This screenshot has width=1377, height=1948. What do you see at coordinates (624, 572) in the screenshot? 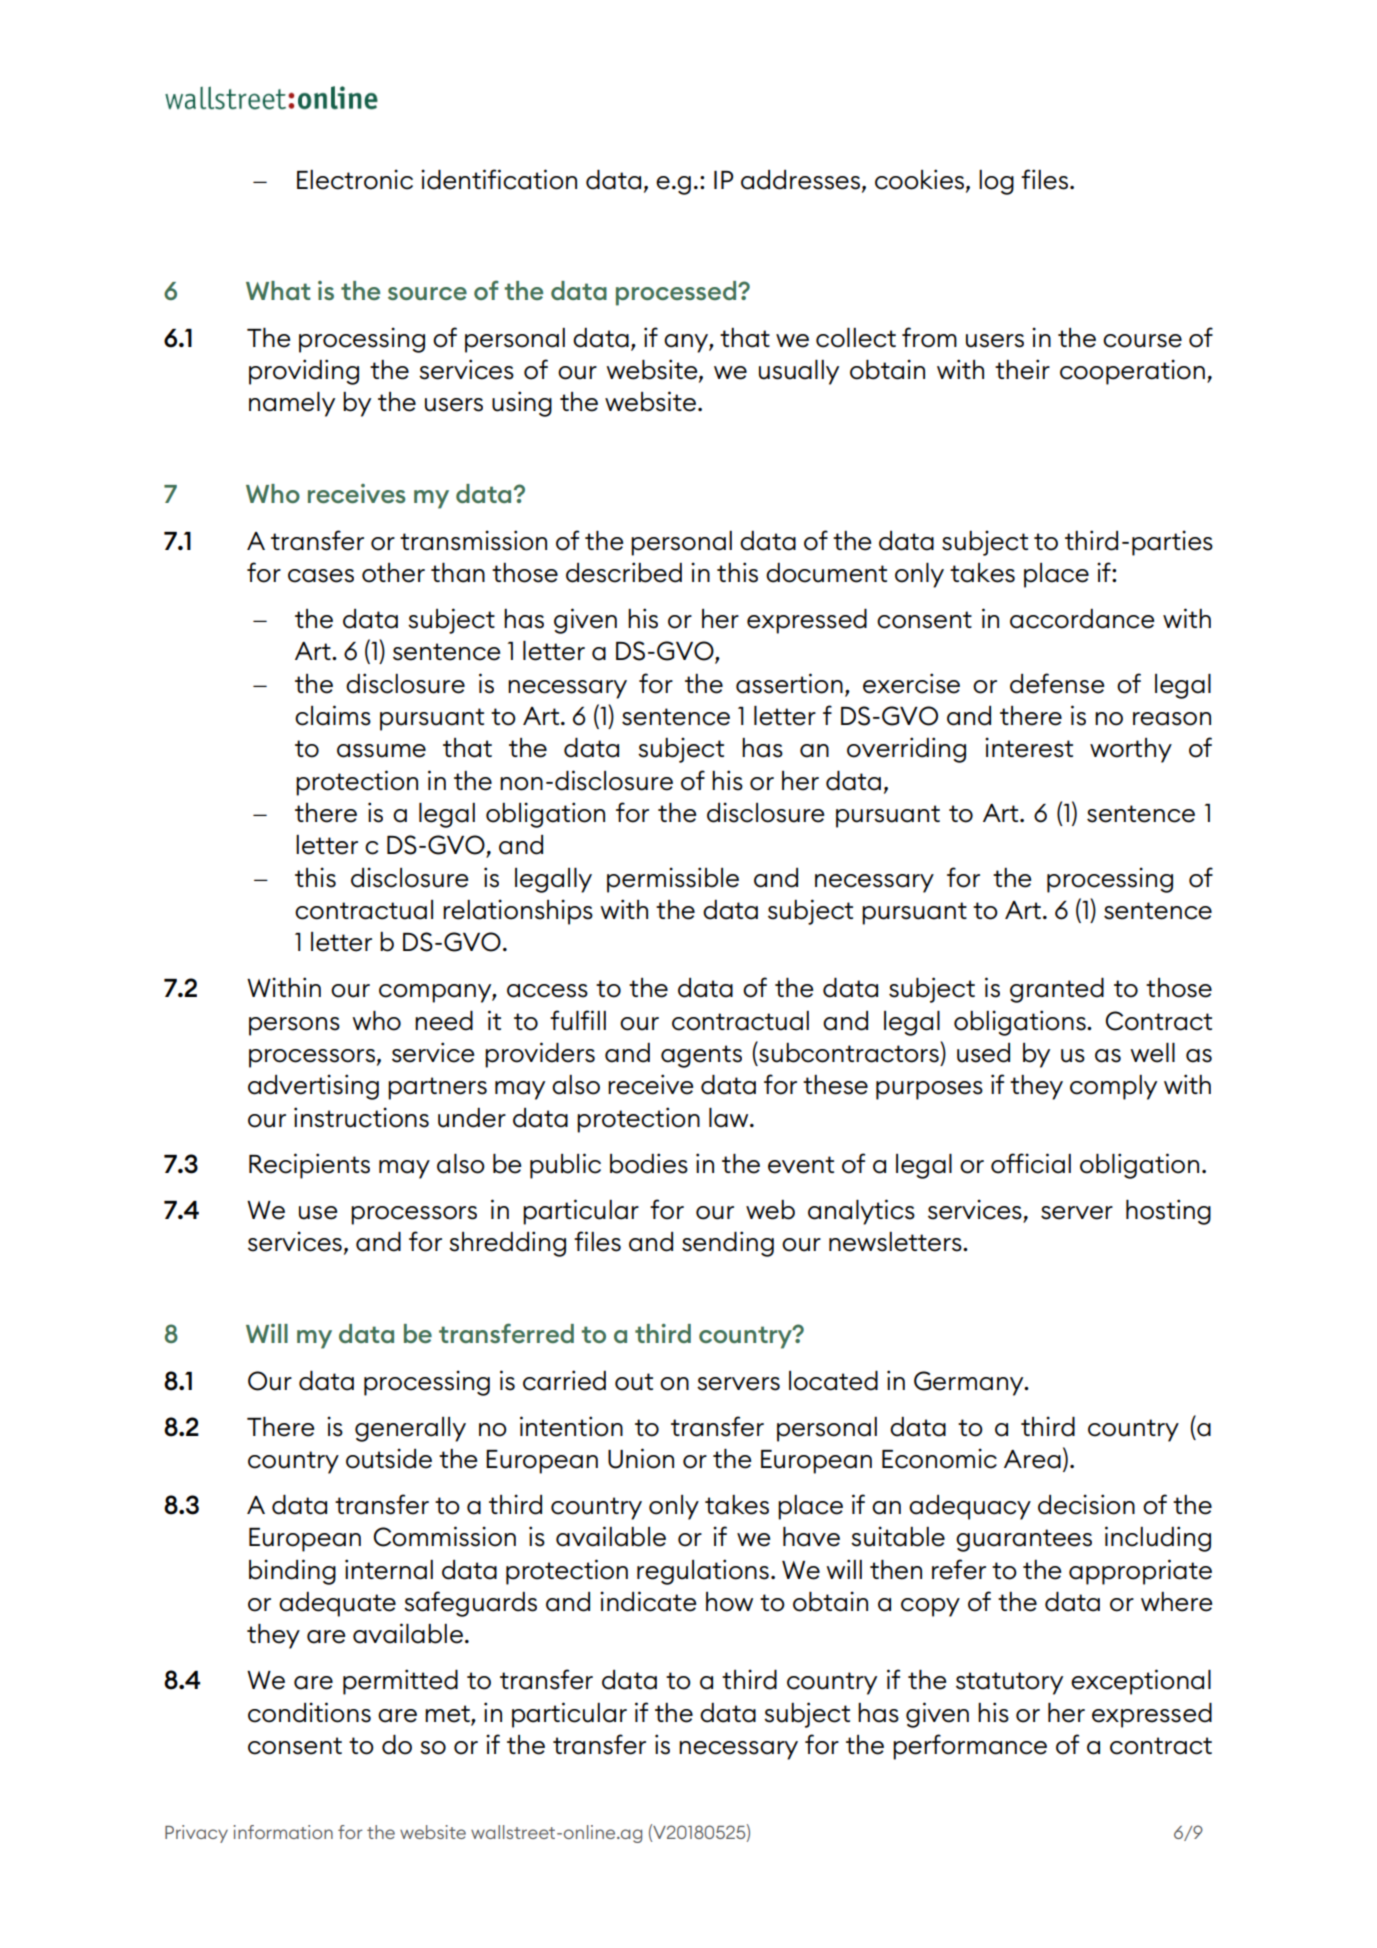
I see `described` at bounding box center [624, 572].
